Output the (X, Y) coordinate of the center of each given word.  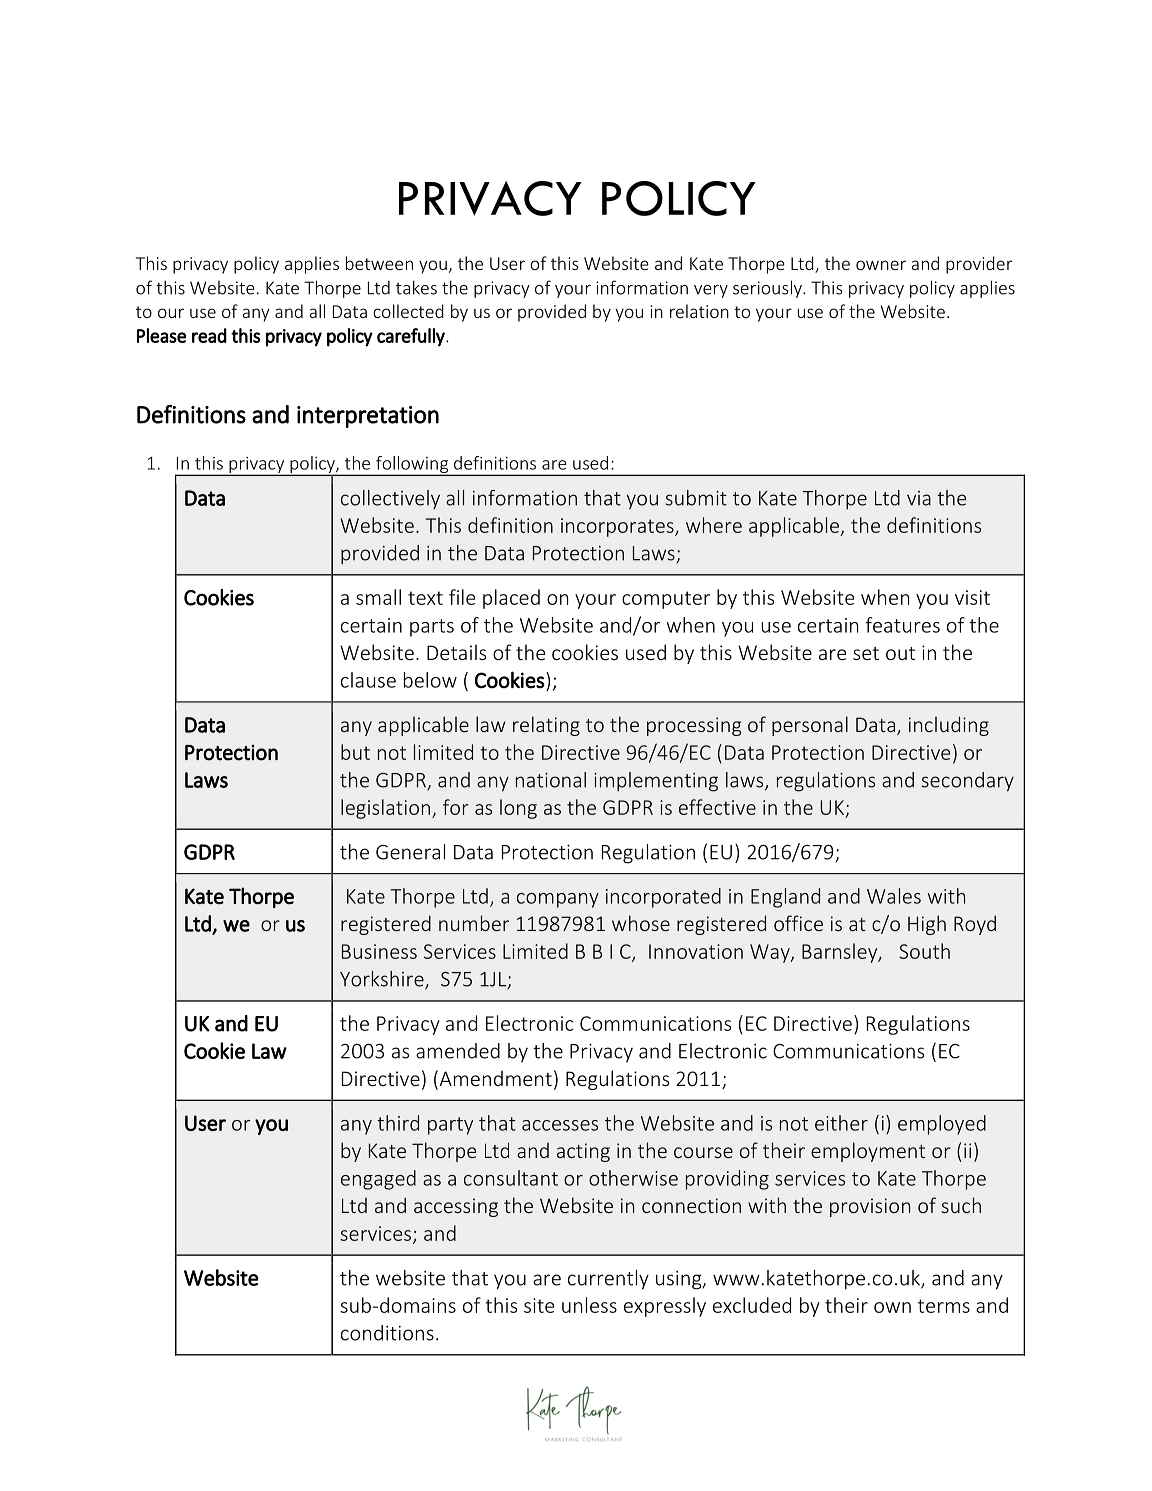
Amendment (494, 1079)
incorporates (618, 527)
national (551, 780)
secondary (968, 782)
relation (699, 311)
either (841, 1123)
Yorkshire (383, 980)
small (378, 597)
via (919, 498)
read (209, 335)
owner (881, 265)
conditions (387, 1333)
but (355, 752)
